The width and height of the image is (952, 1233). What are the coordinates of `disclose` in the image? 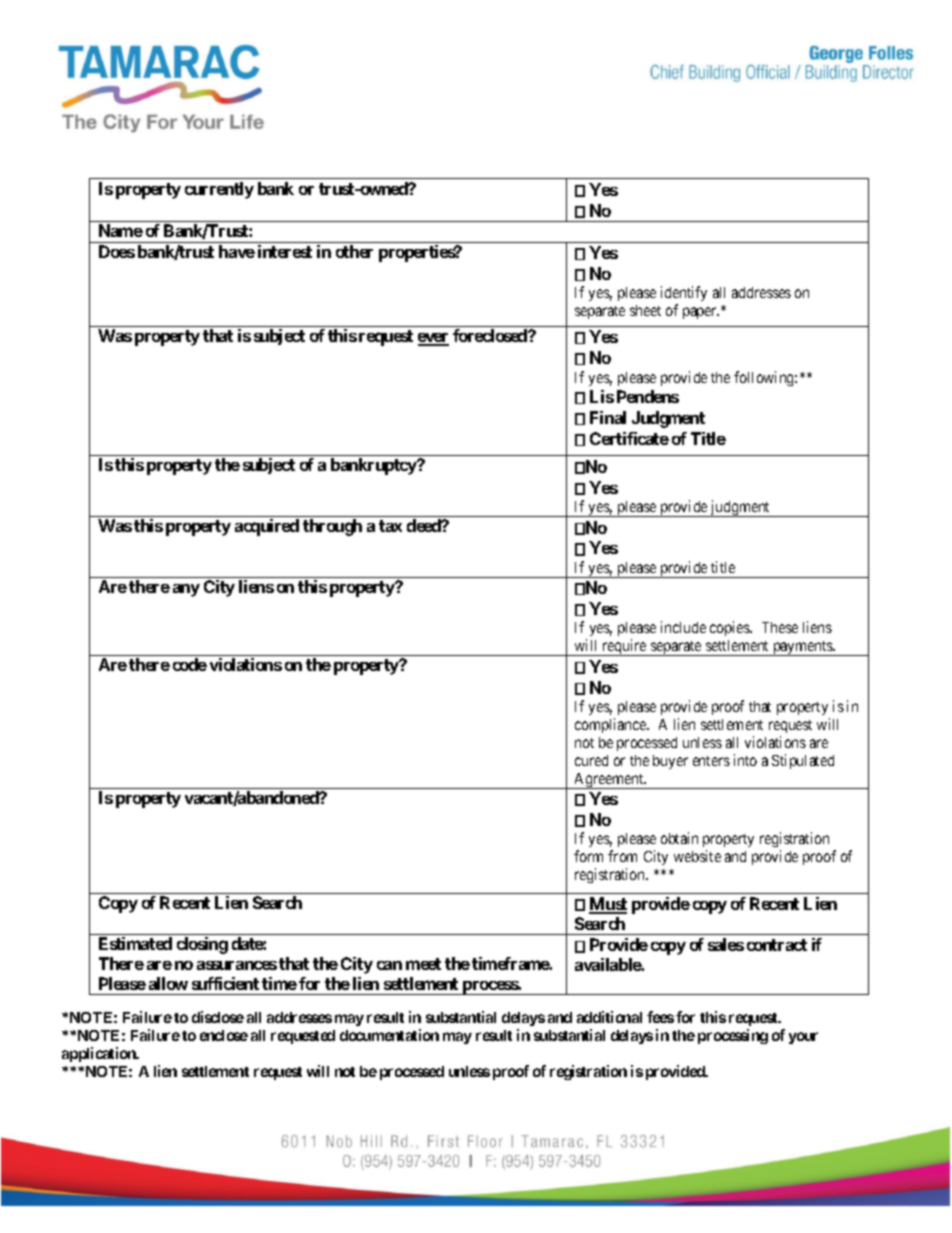 It's located at (218, 1017).
